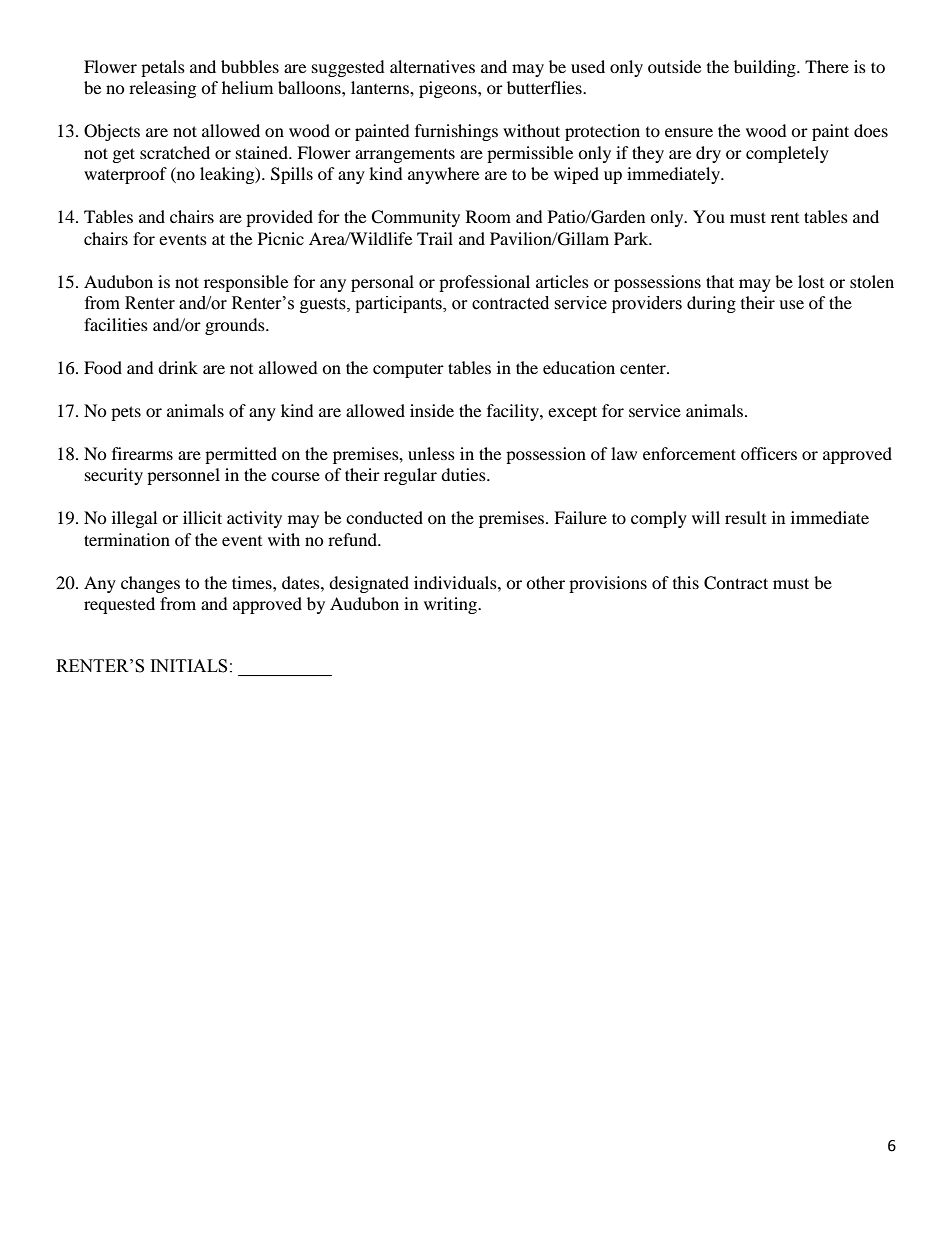  I want to click on writing, so click(451, 605).
